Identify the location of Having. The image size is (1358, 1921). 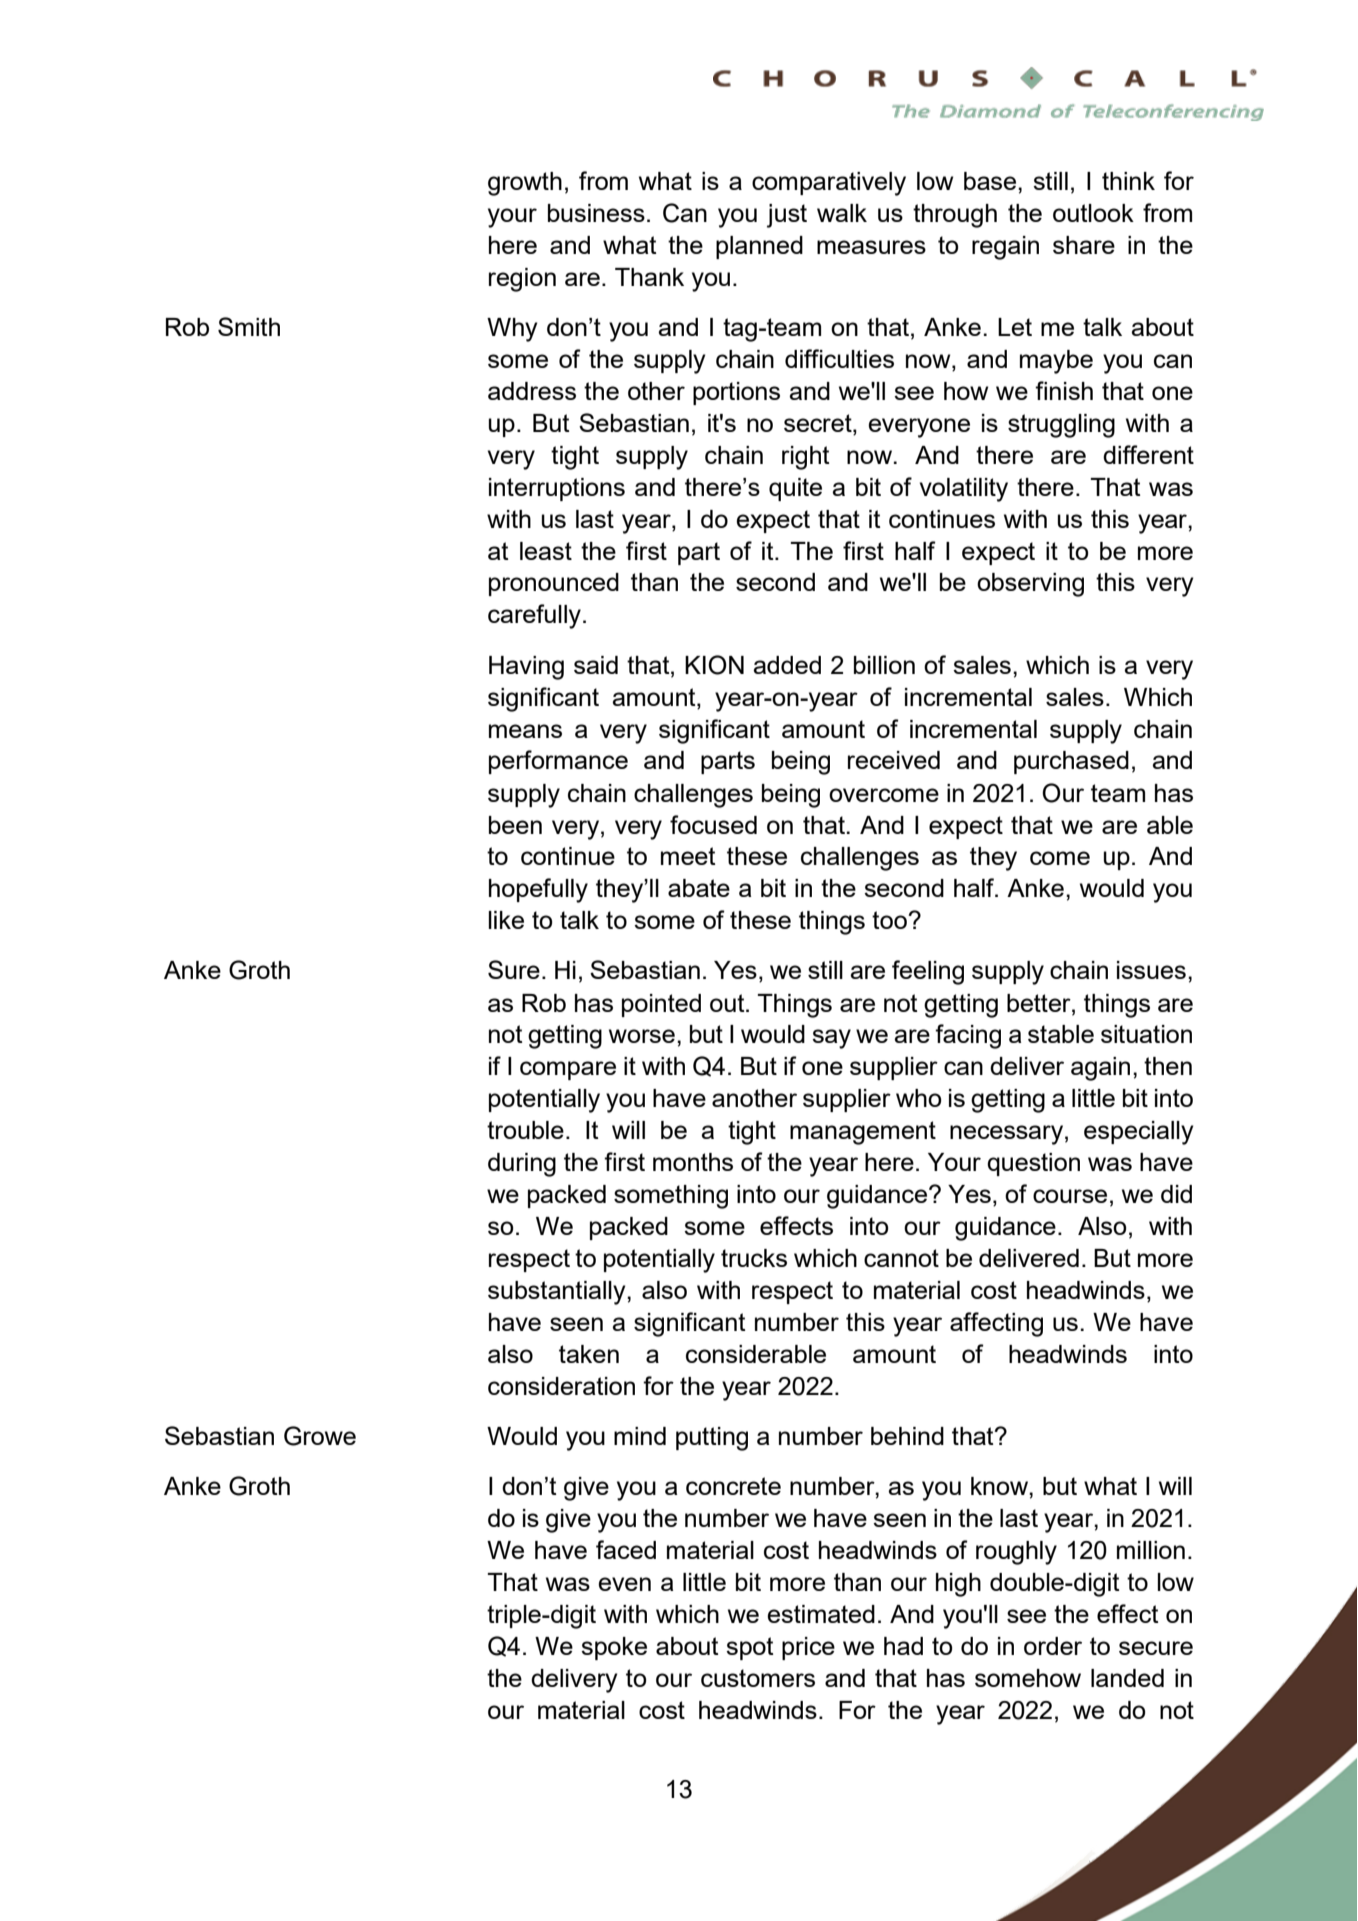
(526, 668).
